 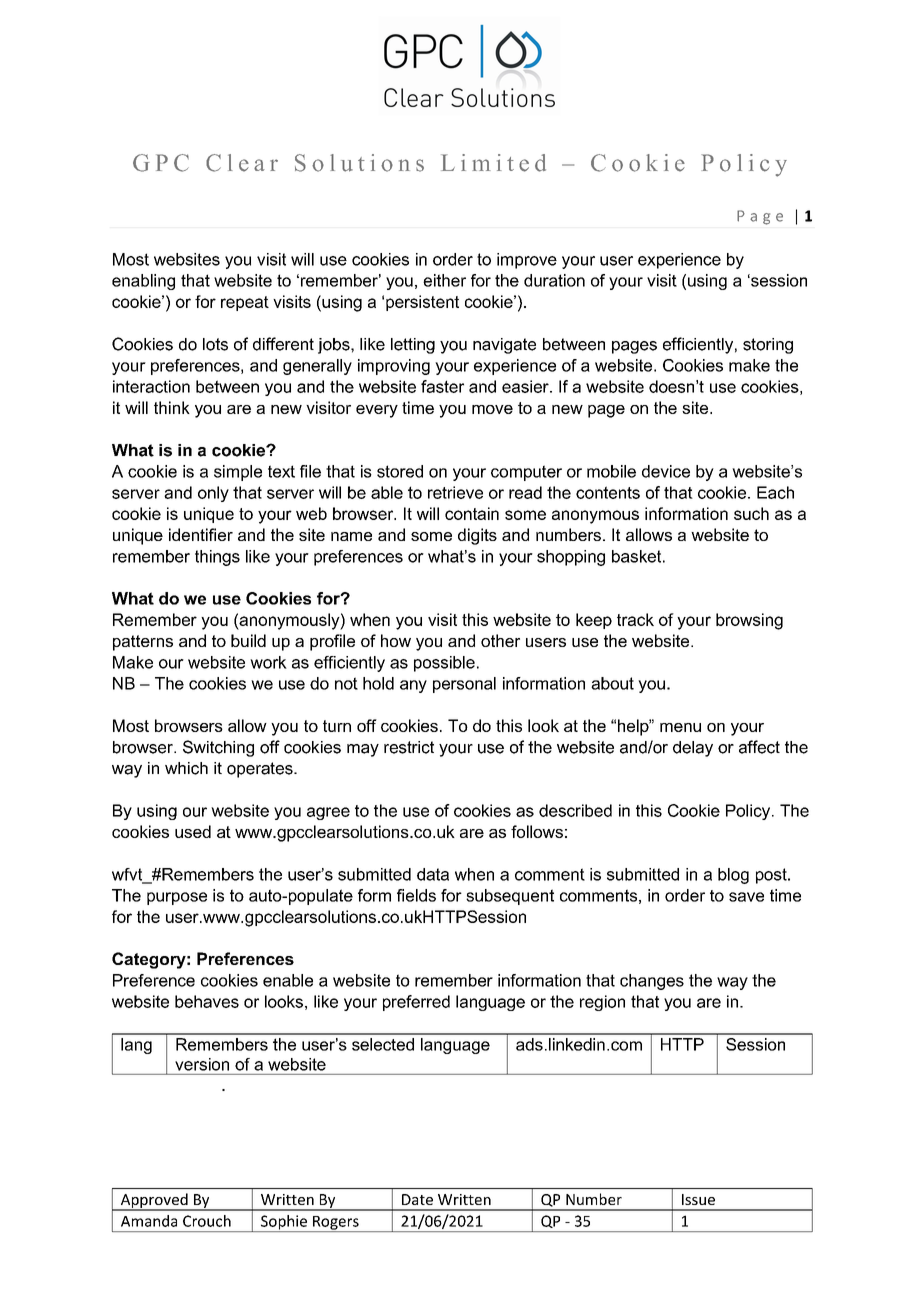 I want to click on Date, so click(x=417, y=1199).
